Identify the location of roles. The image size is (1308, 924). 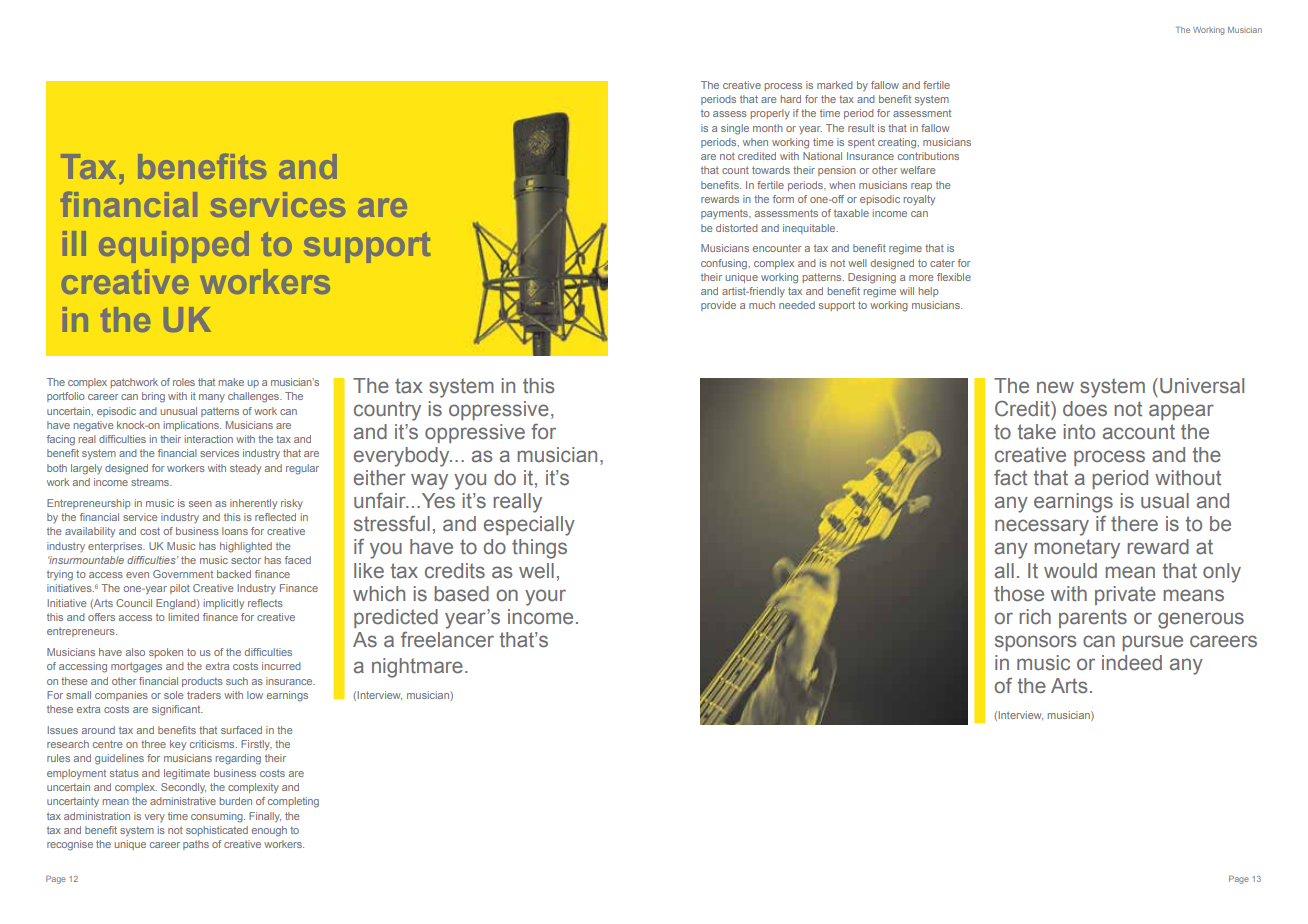
(184, 382).
